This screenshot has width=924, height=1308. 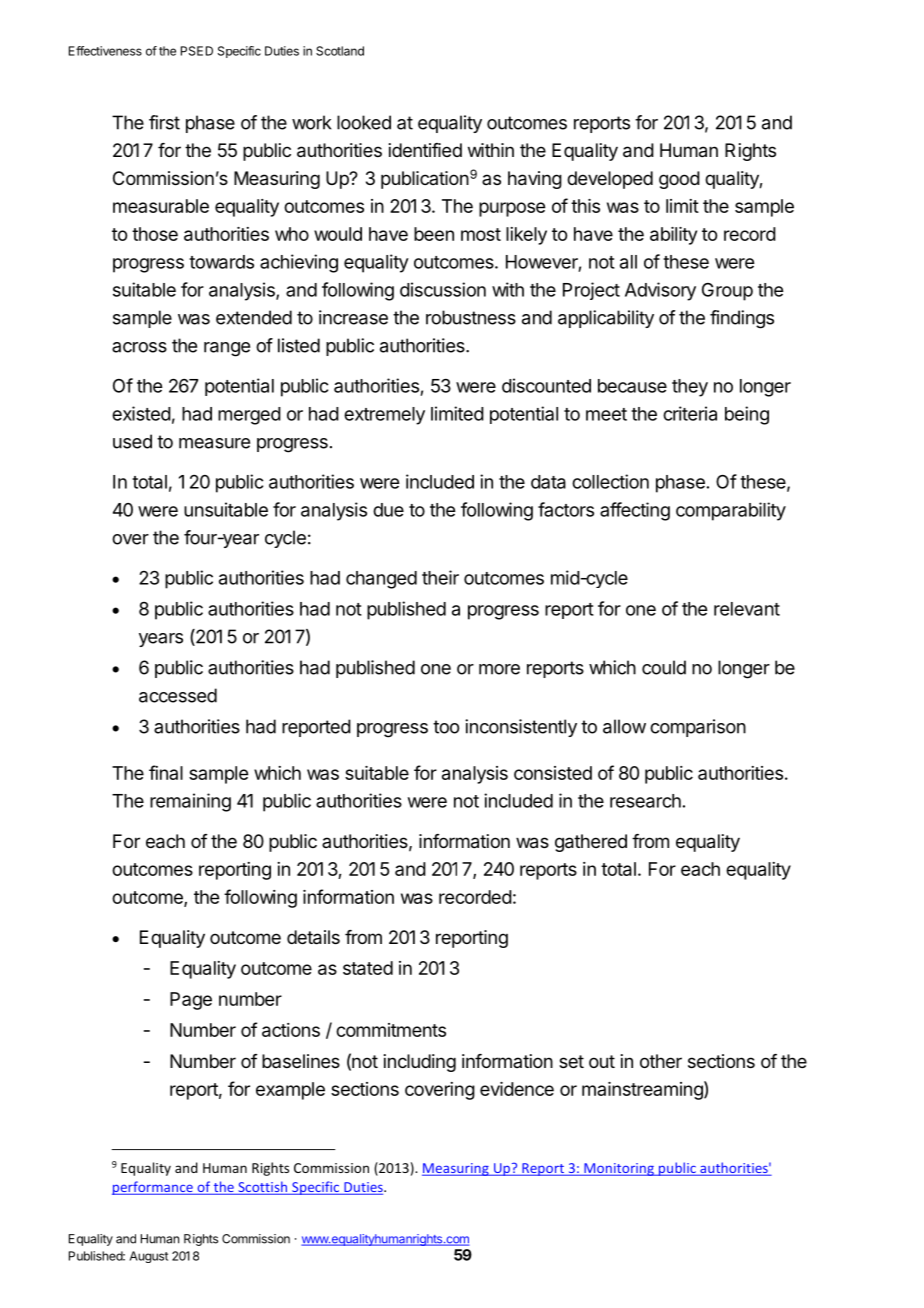 What do you see at coordinates (214, 443) in the screenshot?
I see `measure` at bounding box center [214, 443].
